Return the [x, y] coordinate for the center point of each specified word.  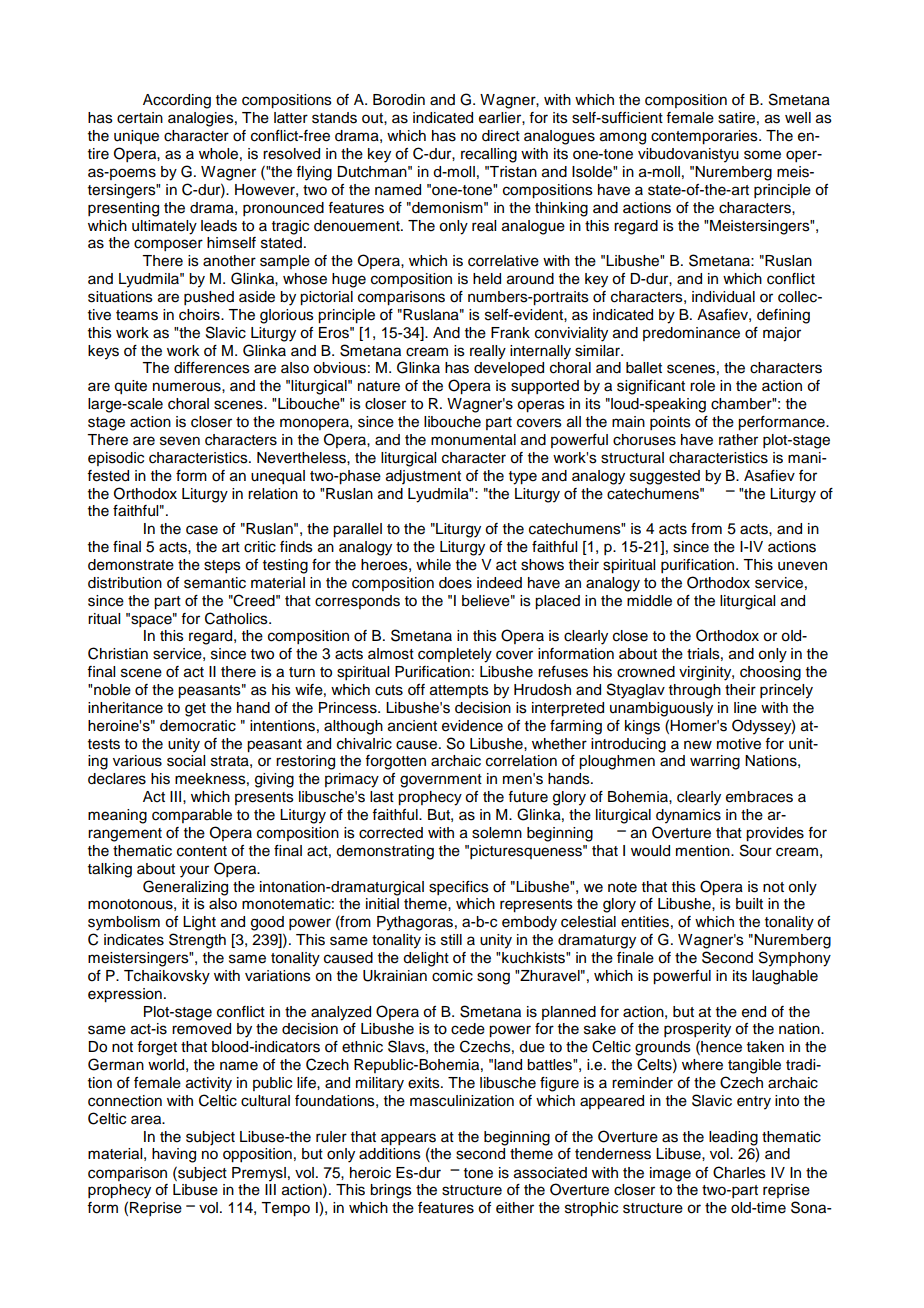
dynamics [688, 816]
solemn [497, 833]
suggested [665, 477]
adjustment [423, 477]
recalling [489, 155]
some [762, 155]
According [177, 101]
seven [180, 441]
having [174, 1155]
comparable [192, 816]
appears [408, 1139]
